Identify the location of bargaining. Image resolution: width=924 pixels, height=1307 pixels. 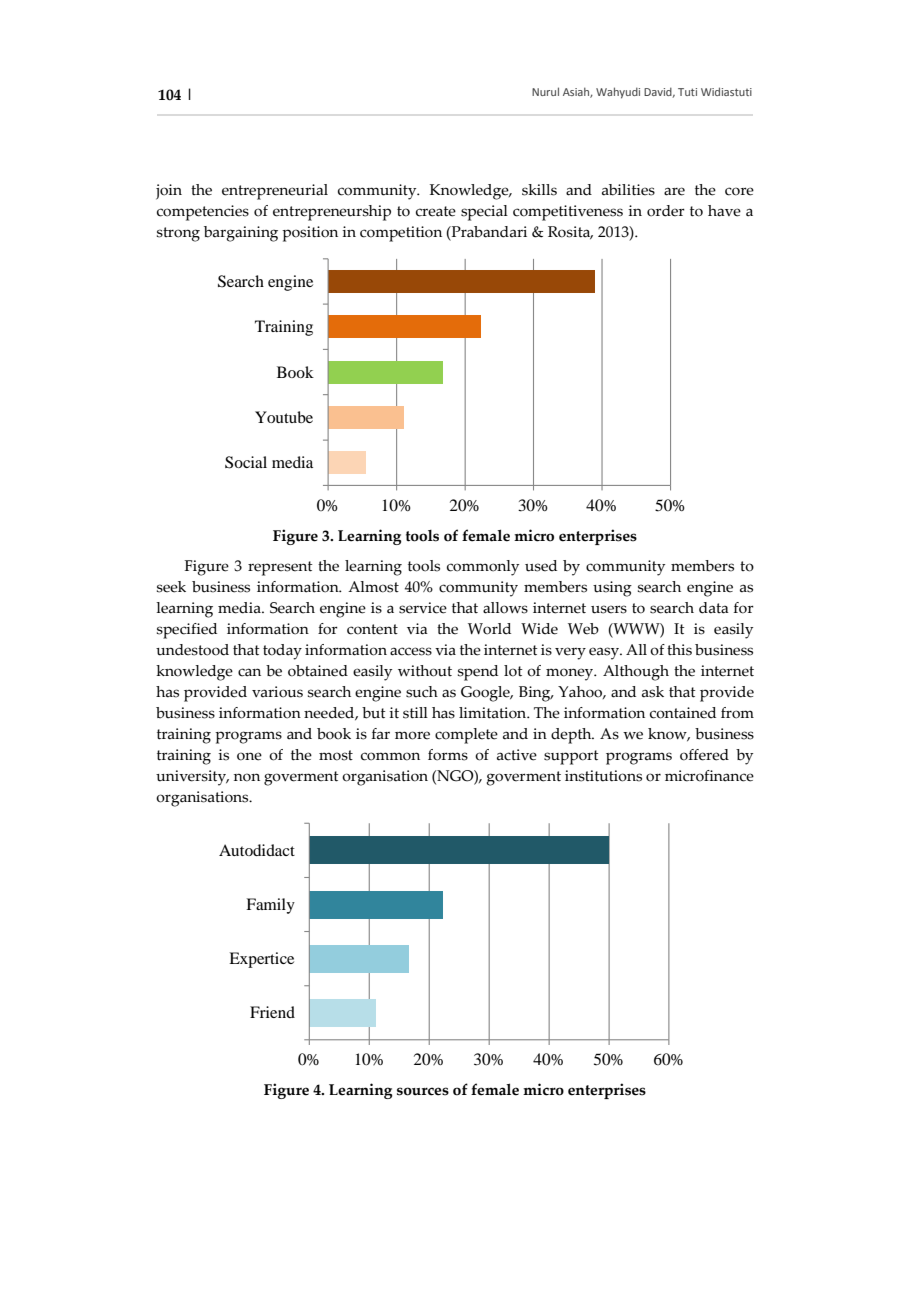
(241, 234).
